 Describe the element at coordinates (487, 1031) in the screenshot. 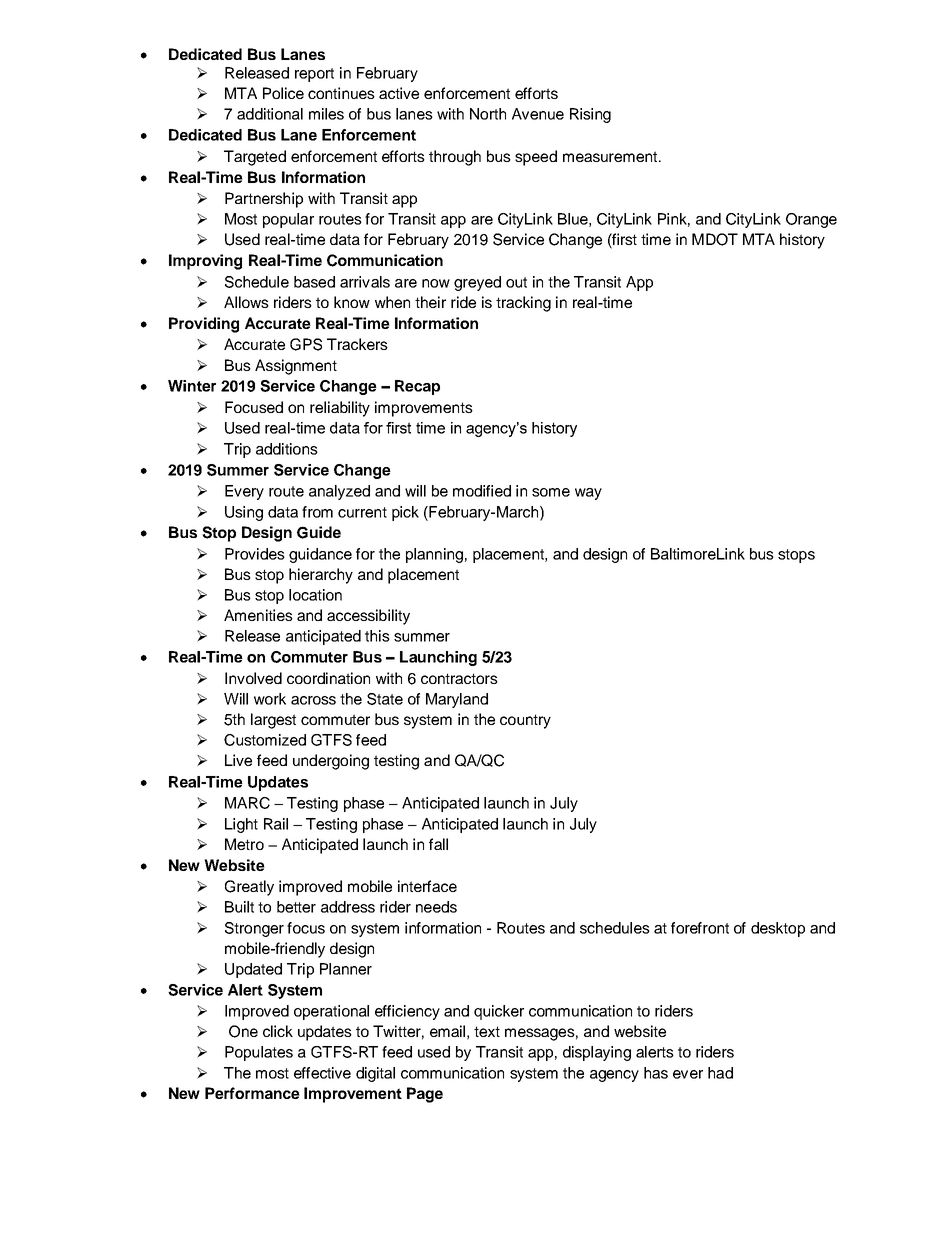

I see `text` at that location.
